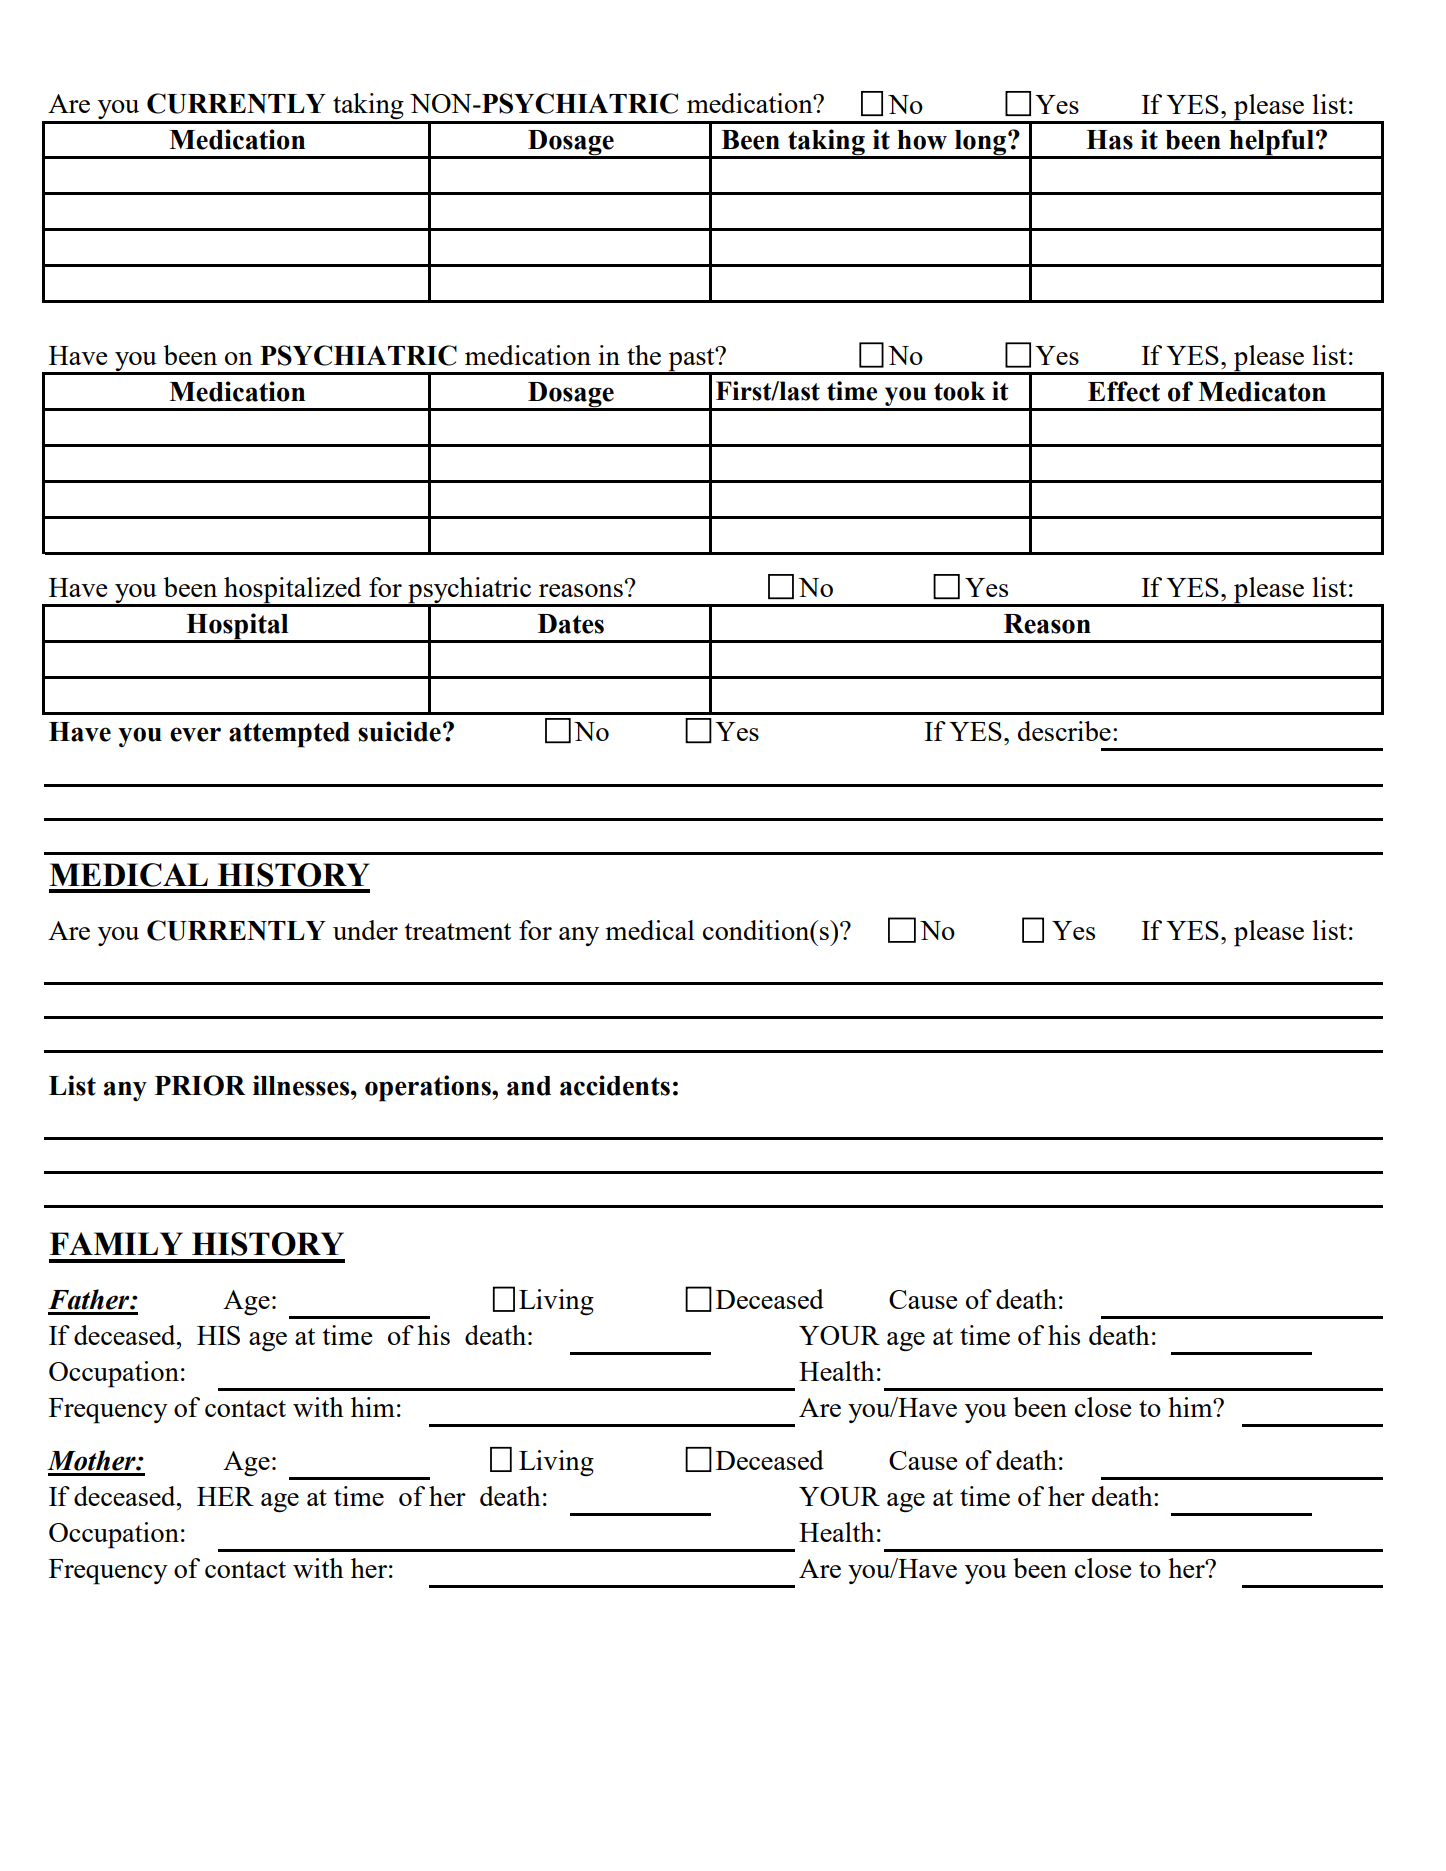  What do you see at coordinates (1064, 731) in the image?
I see `describe` at bounding box center [1064, 731].
